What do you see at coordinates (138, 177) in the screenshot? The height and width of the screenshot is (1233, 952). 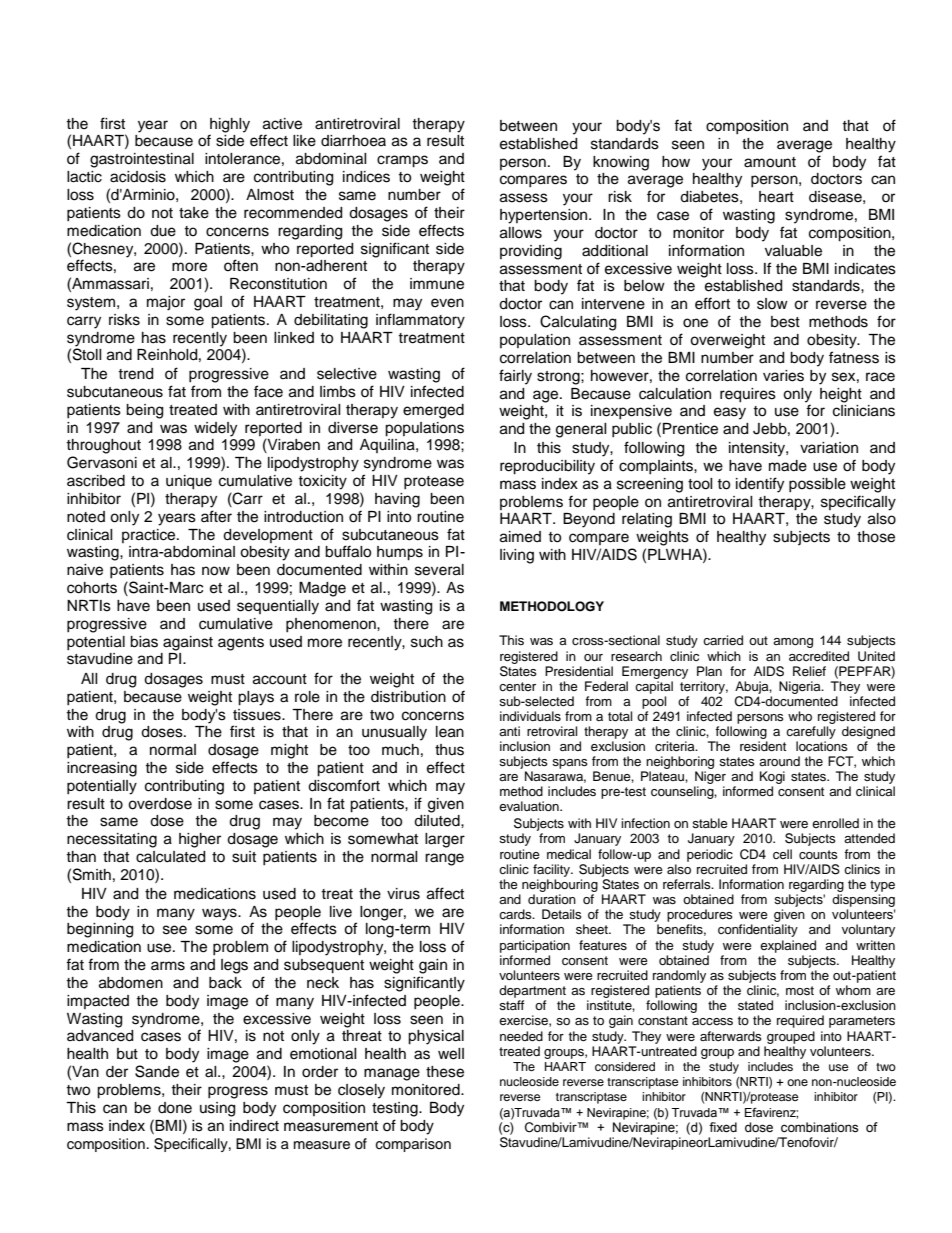 I see `acidosis` at bounding box center [138, 177].
